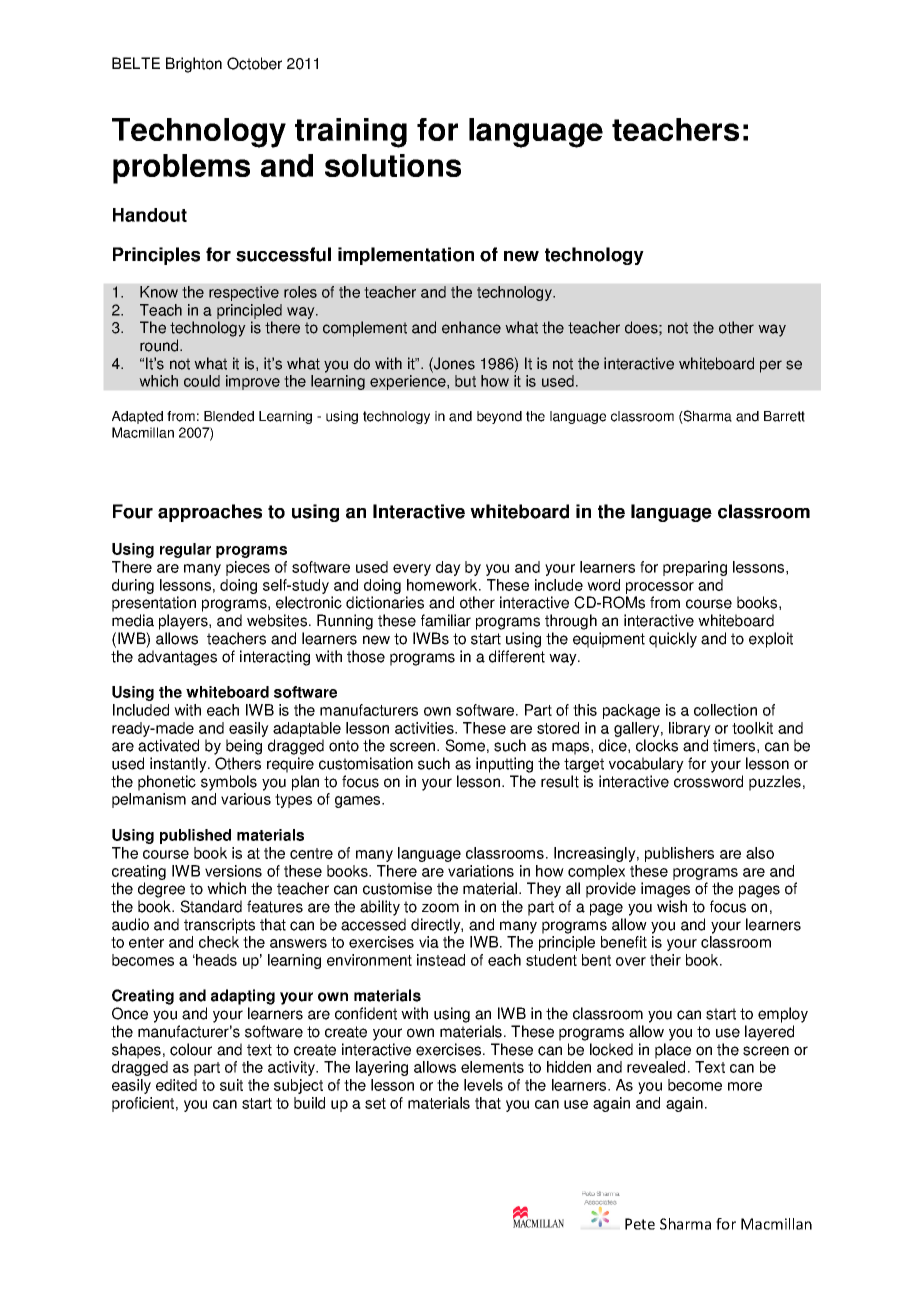  What do you see at coordinates (219, 942) in the image?
I see `check` at bounding box center [219, 942].
